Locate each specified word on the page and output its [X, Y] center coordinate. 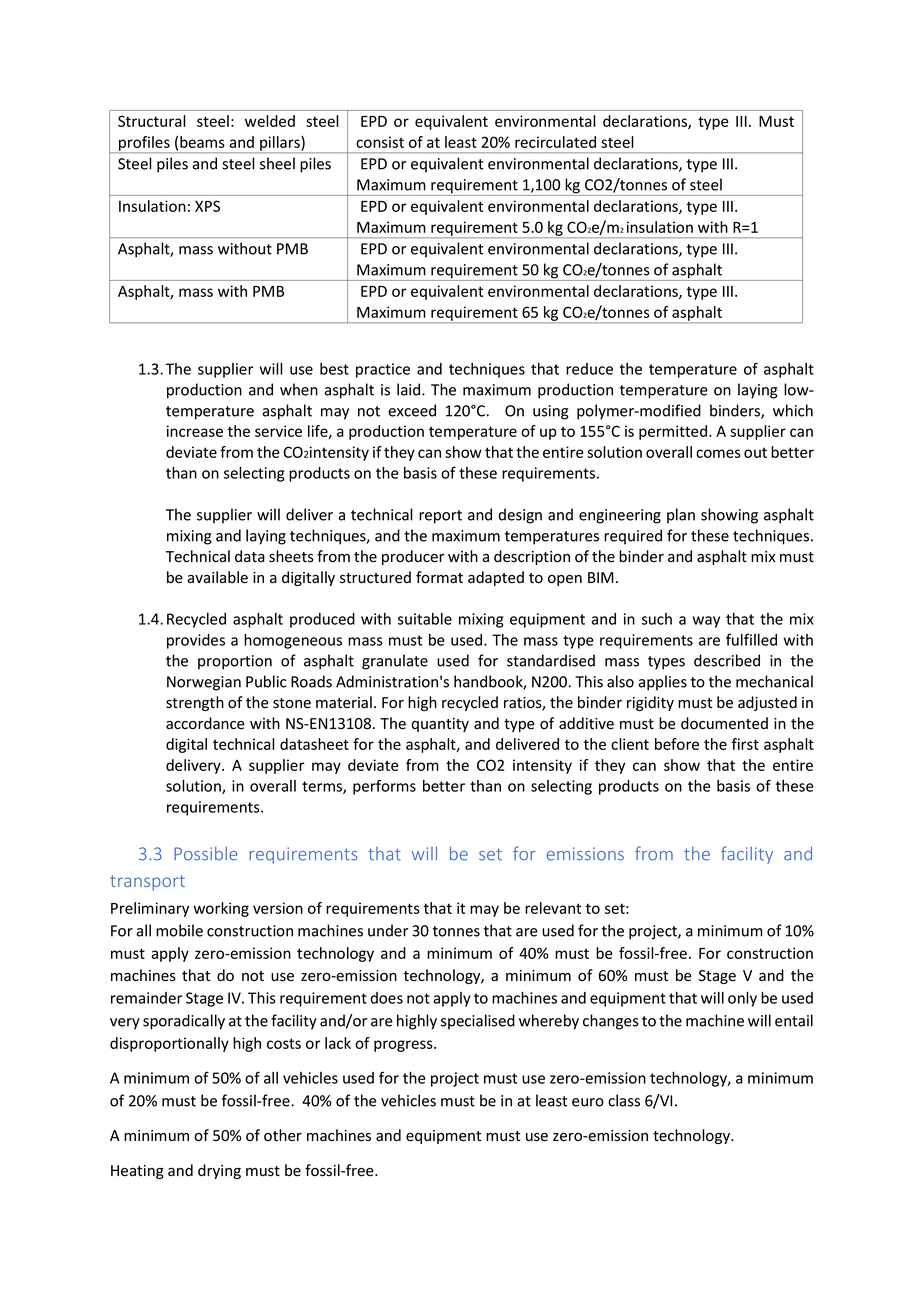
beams [202, 142]
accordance [205, 723]
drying [219, 1171]
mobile [179, 930]
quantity [440, 725]
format [439, 577]
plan [681, 516]
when [299, 389]
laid [410, 389]
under [388, 930]
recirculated [555, 142]
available [217, 577]
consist [380, 142]
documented [724, 723]
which [793, 410]
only [742, 999]
